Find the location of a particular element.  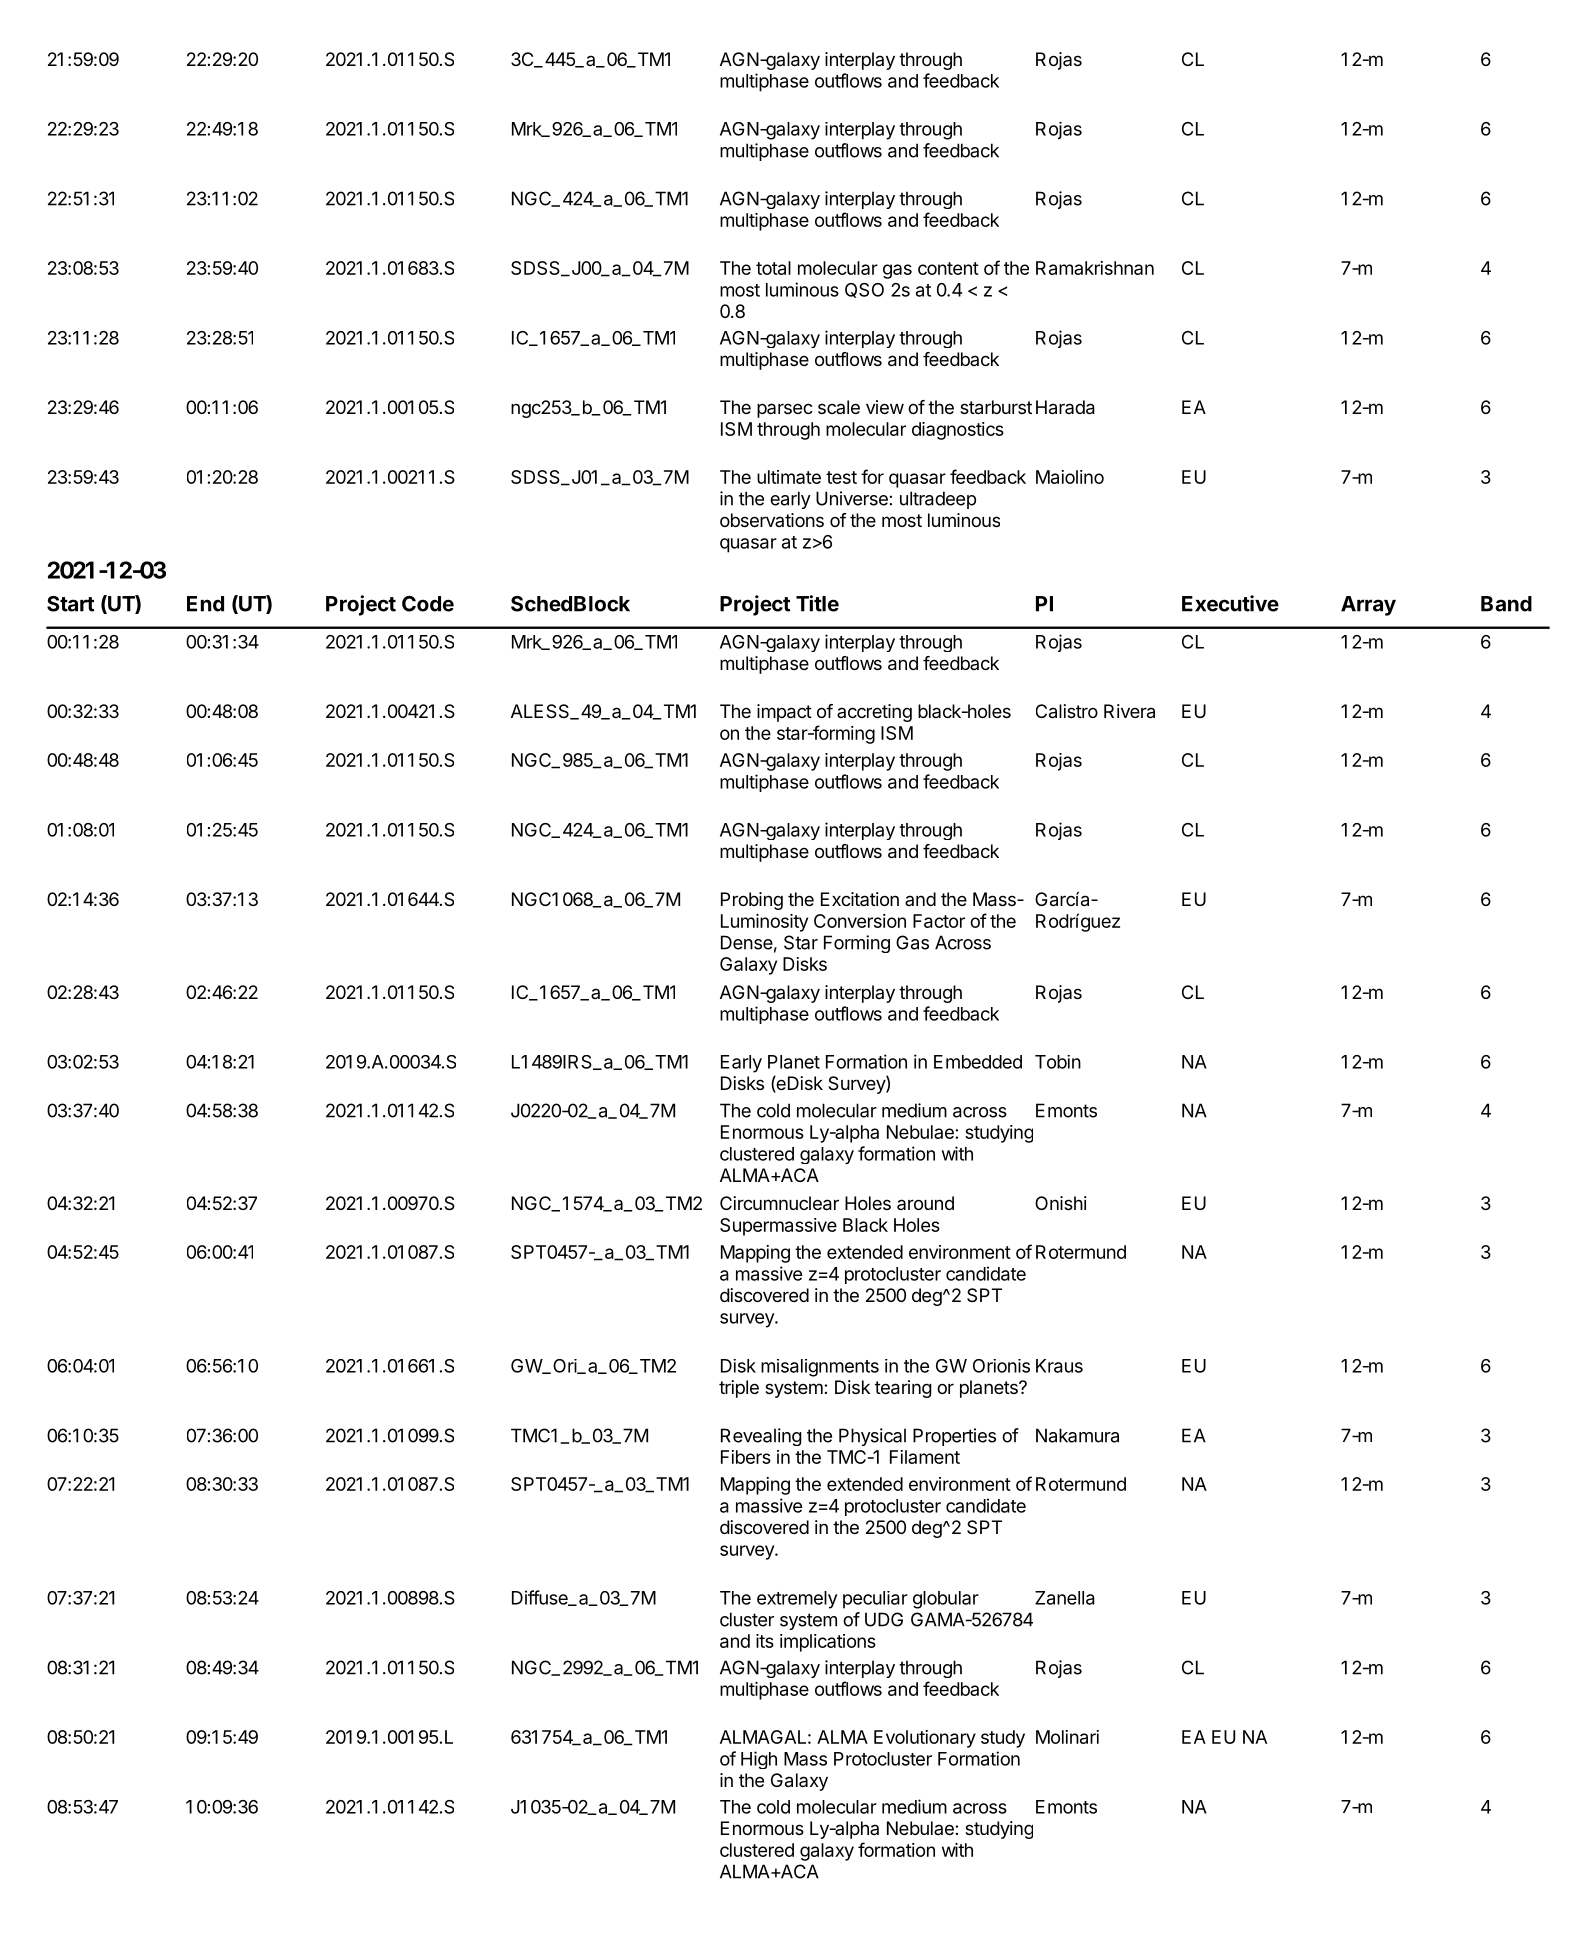

Nakamura is located at coordinates (1077, 1435).
